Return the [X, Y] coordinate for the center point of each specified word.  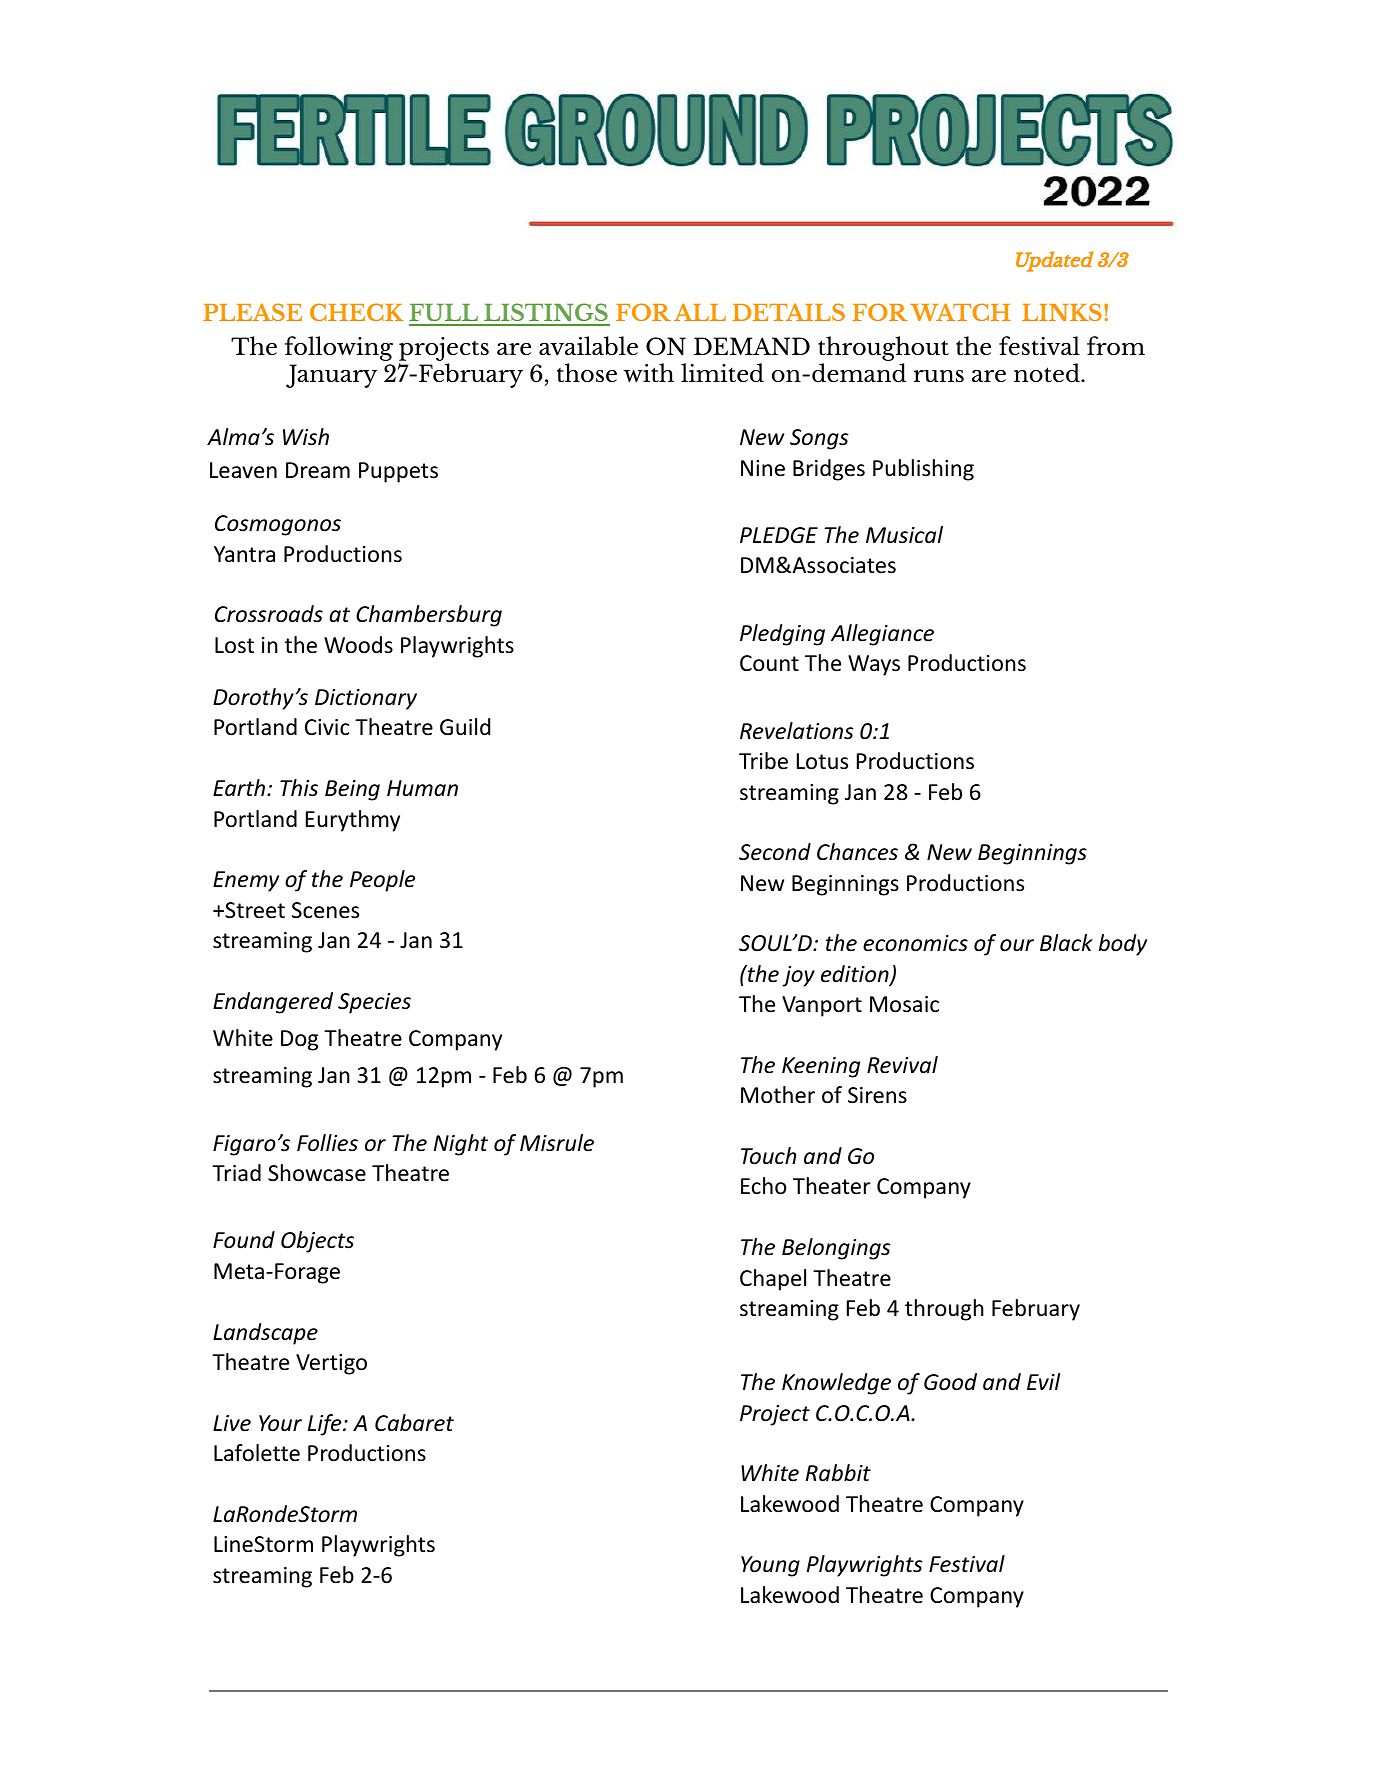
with [649, 372]
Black [1066, 943]
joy [798, 976]
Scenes [325, 910]
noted [1048, 372]
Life [326, 1425]
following [339, 348]
